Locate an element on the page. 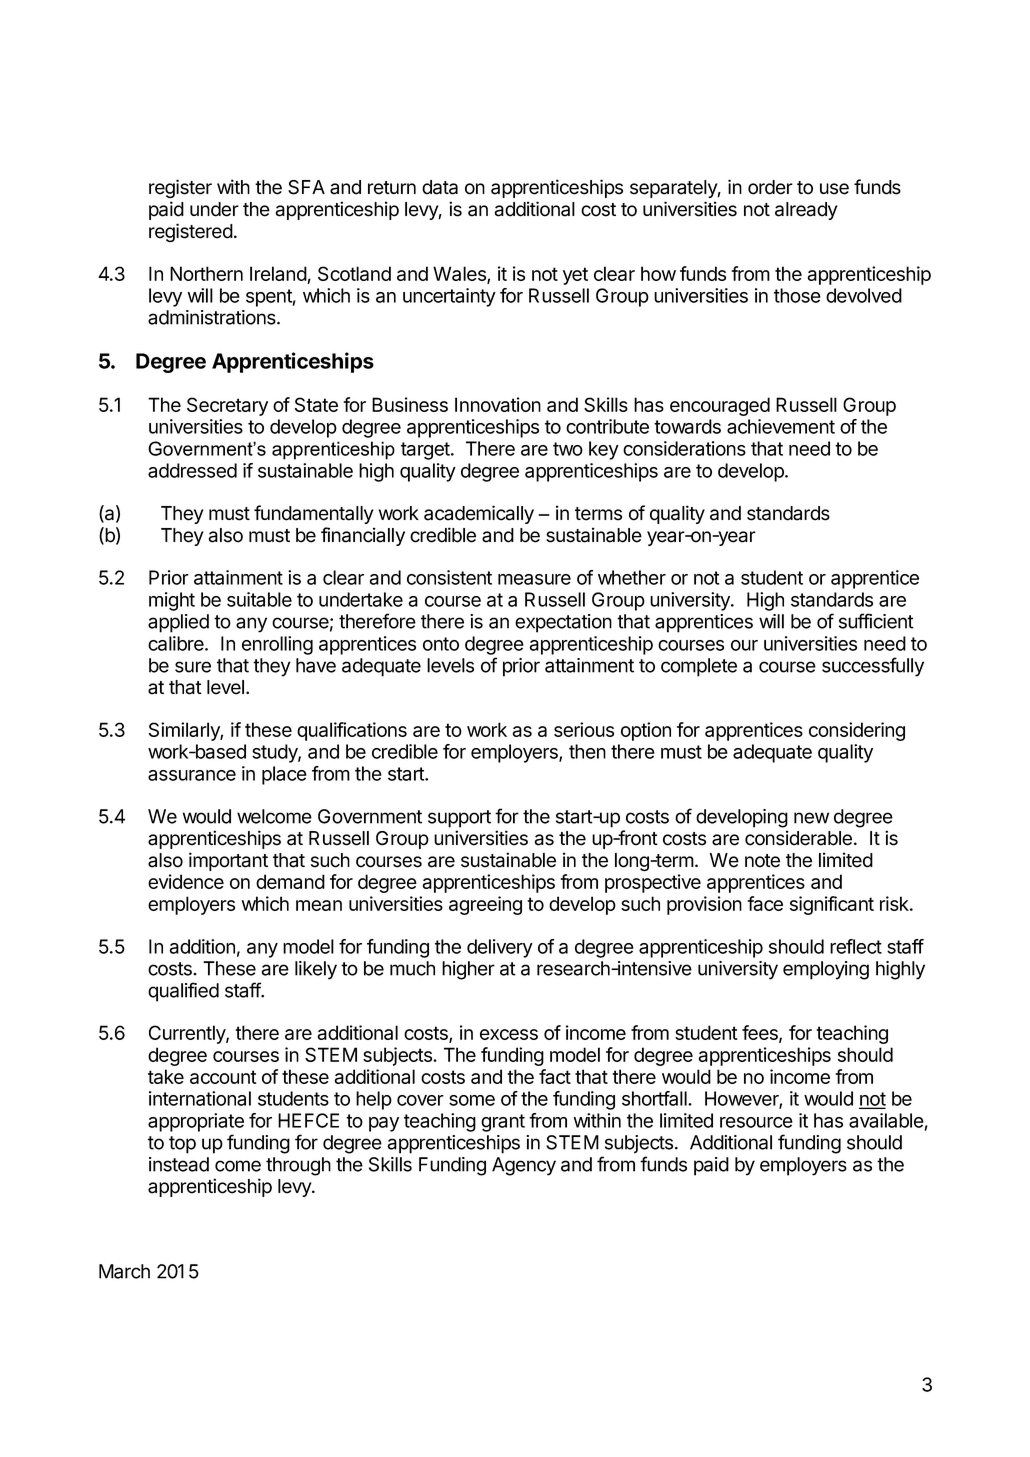 This page has height=1457, width=1030. serious is located at coordinates (584, 729).
